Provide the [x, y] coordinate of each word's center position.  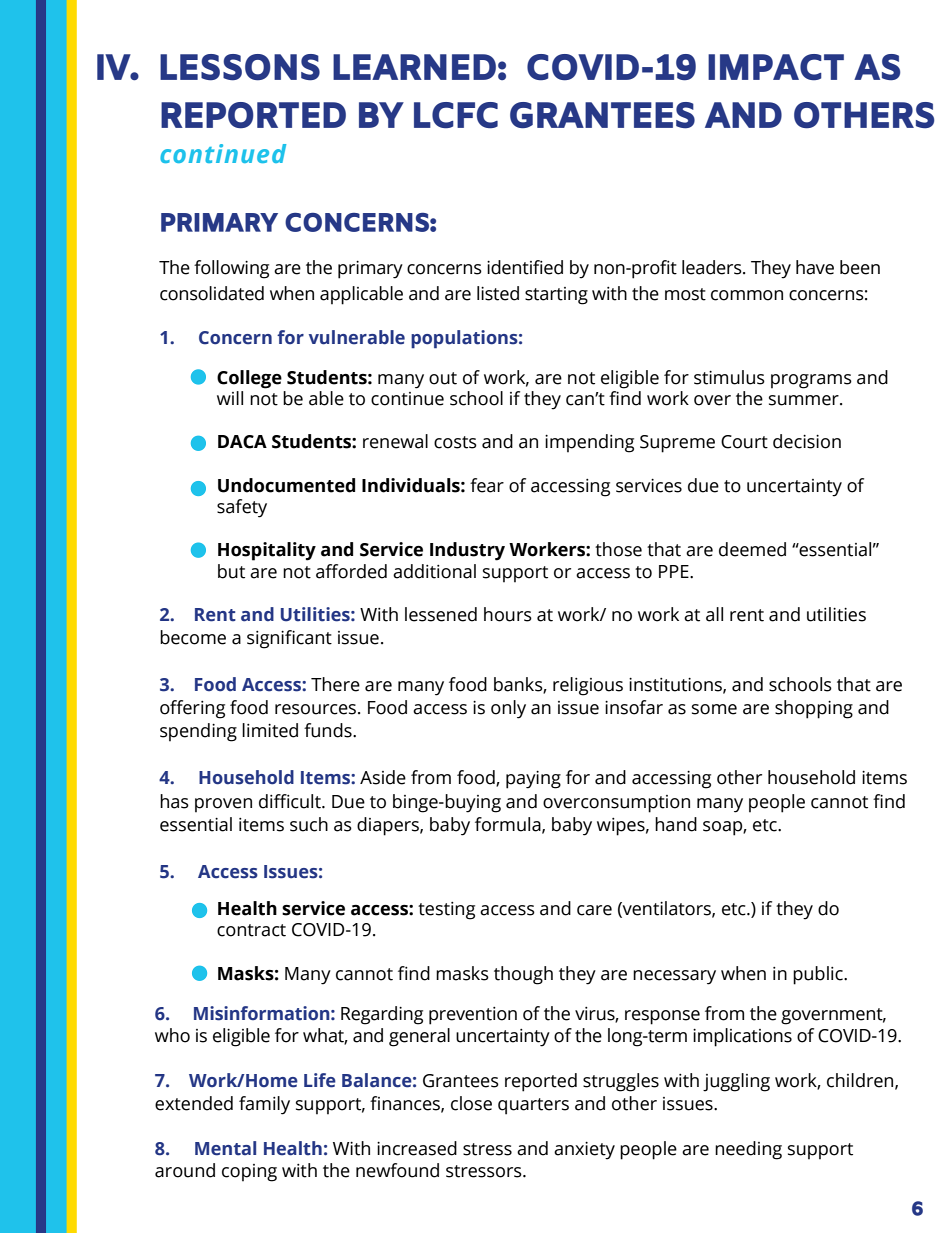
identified [525, 267]
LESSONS [240, 67]
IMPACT [776, 67]
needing [748, 1150]
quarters [533, 1106]
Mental [225, 1148]
